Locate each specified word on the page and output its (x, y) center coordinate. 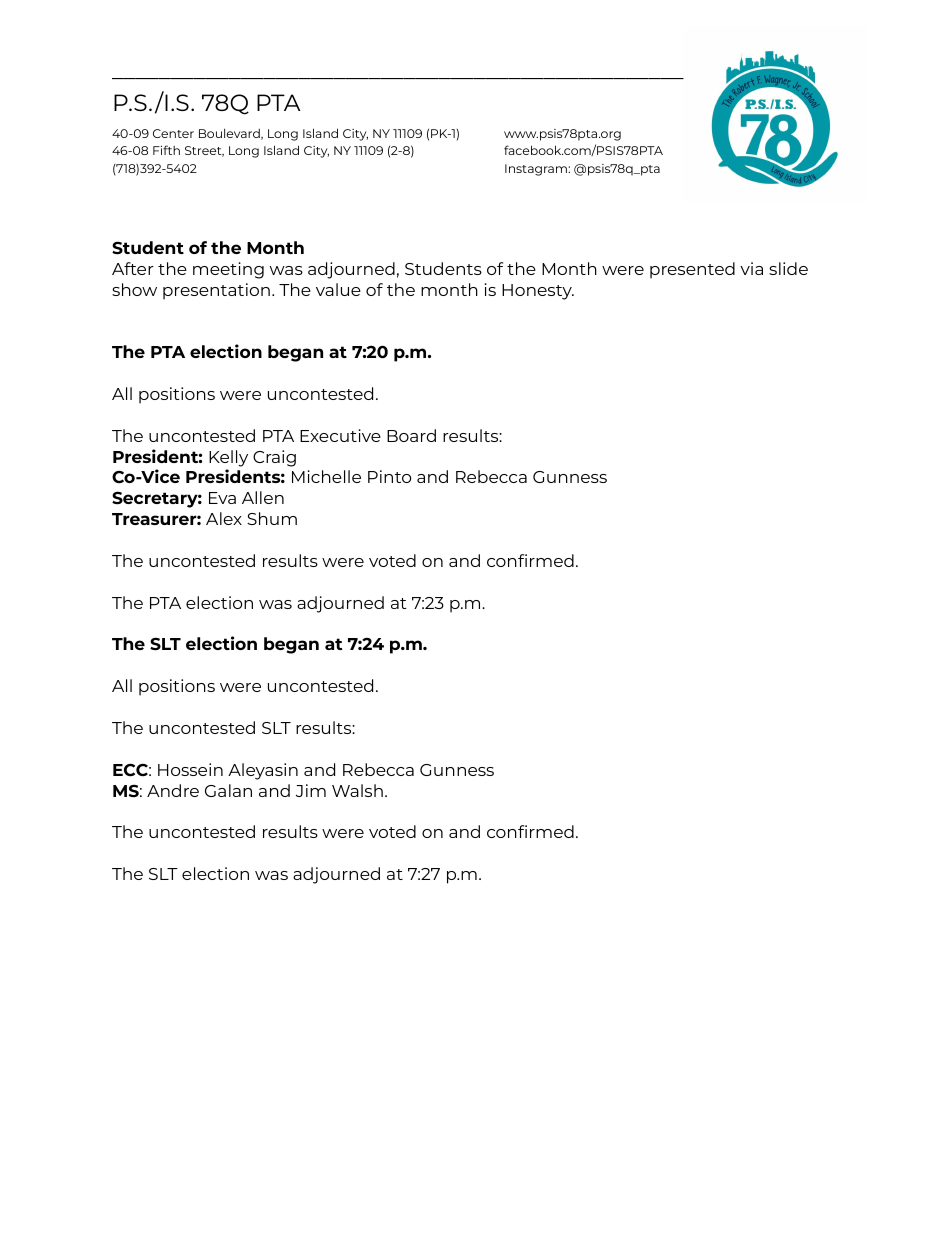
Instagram (537, 170)
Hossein (190, 769)
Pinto (389, 476)
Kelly (228, 458)
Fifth (166, 150)
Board (411, 435)
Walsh (357, 790)
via (751, 268)
